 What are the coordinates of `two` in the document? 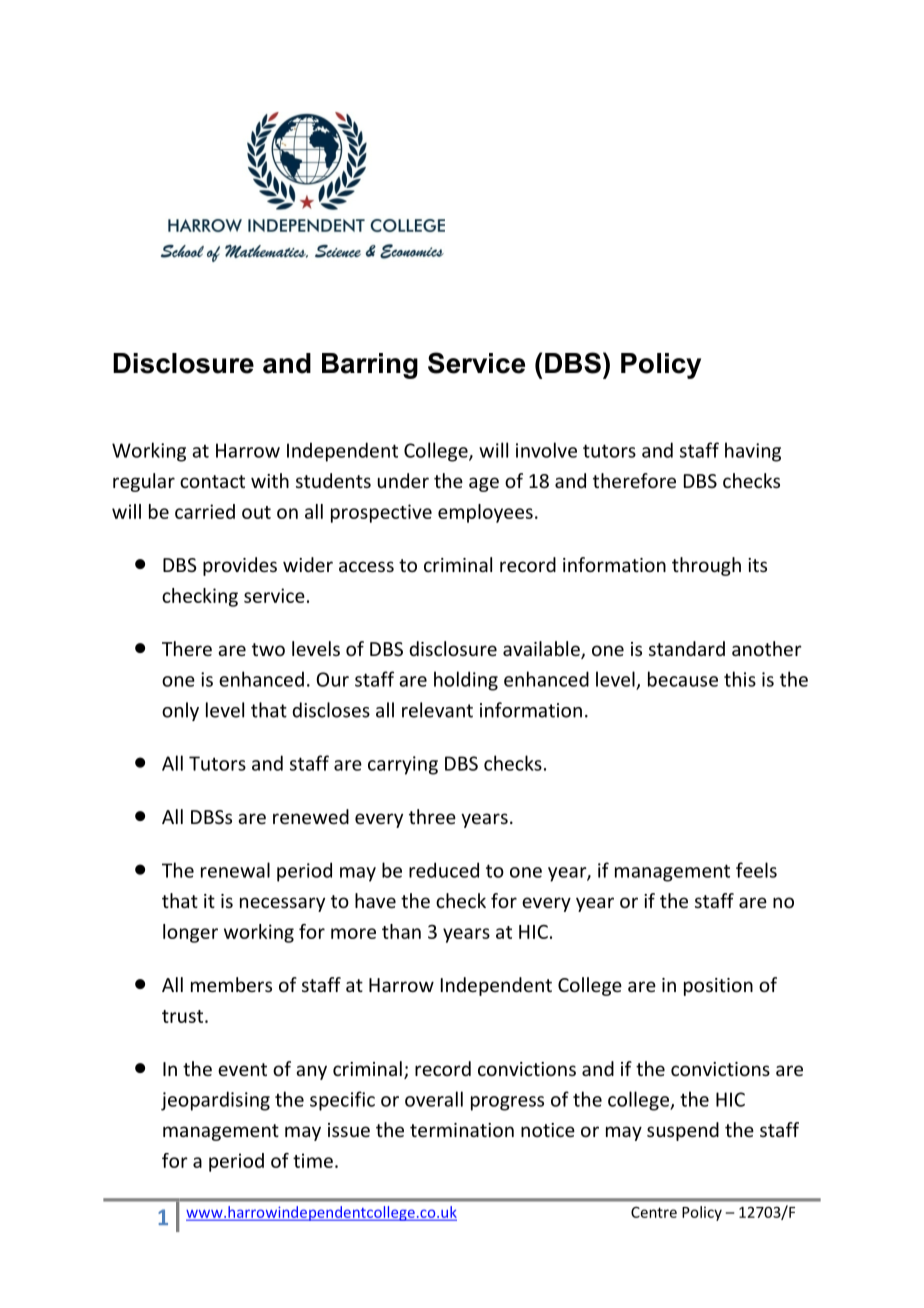 It's located at (268, 649).
